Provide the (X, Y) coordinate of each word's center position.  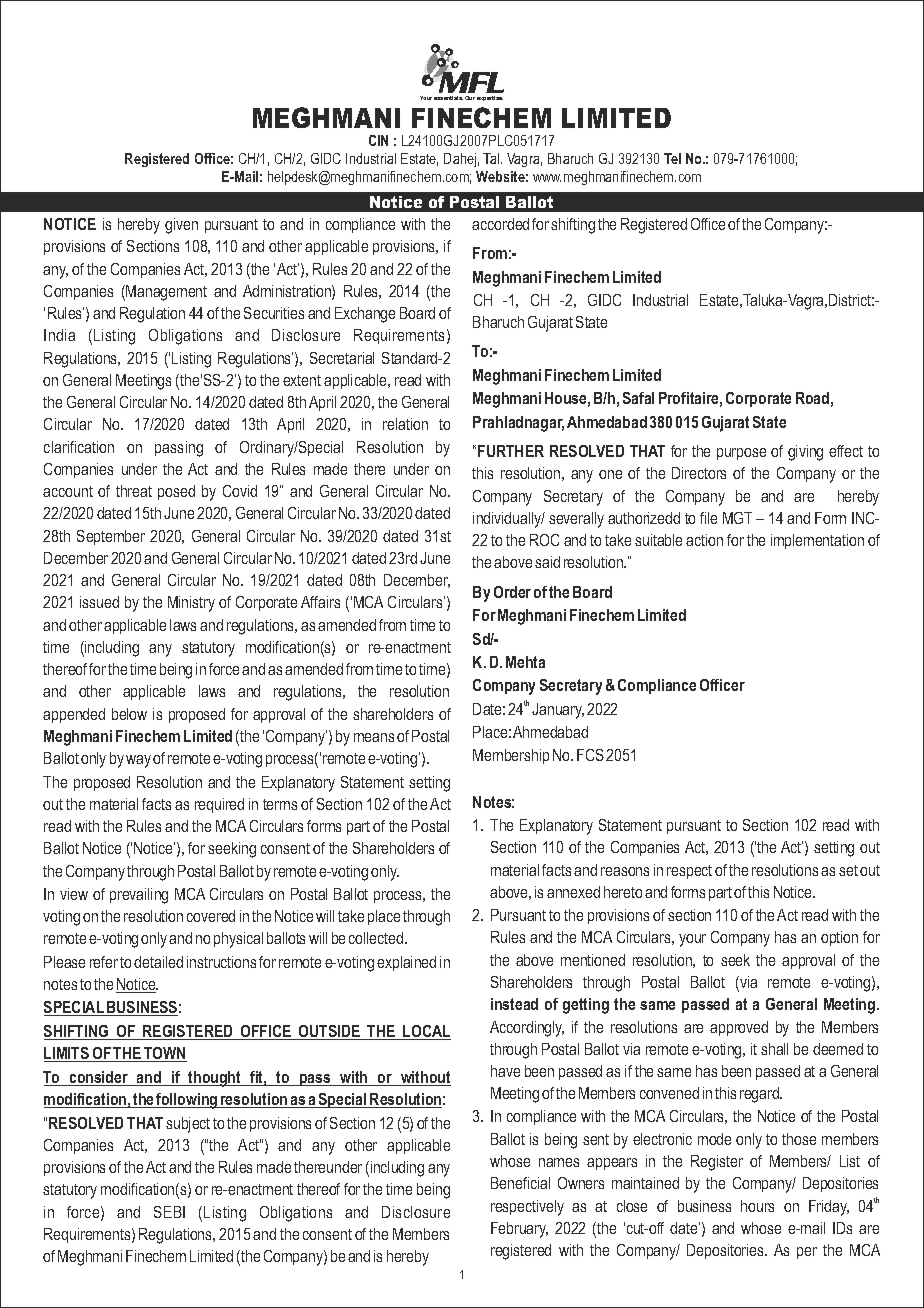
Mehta (525, 662)
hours (757, 1206)
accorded (500, 224)
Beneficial (520, 1183)
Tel (672, 158)
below (129, 714)
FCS (590, 755)
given (181, 226)
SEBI (169, 1212)
